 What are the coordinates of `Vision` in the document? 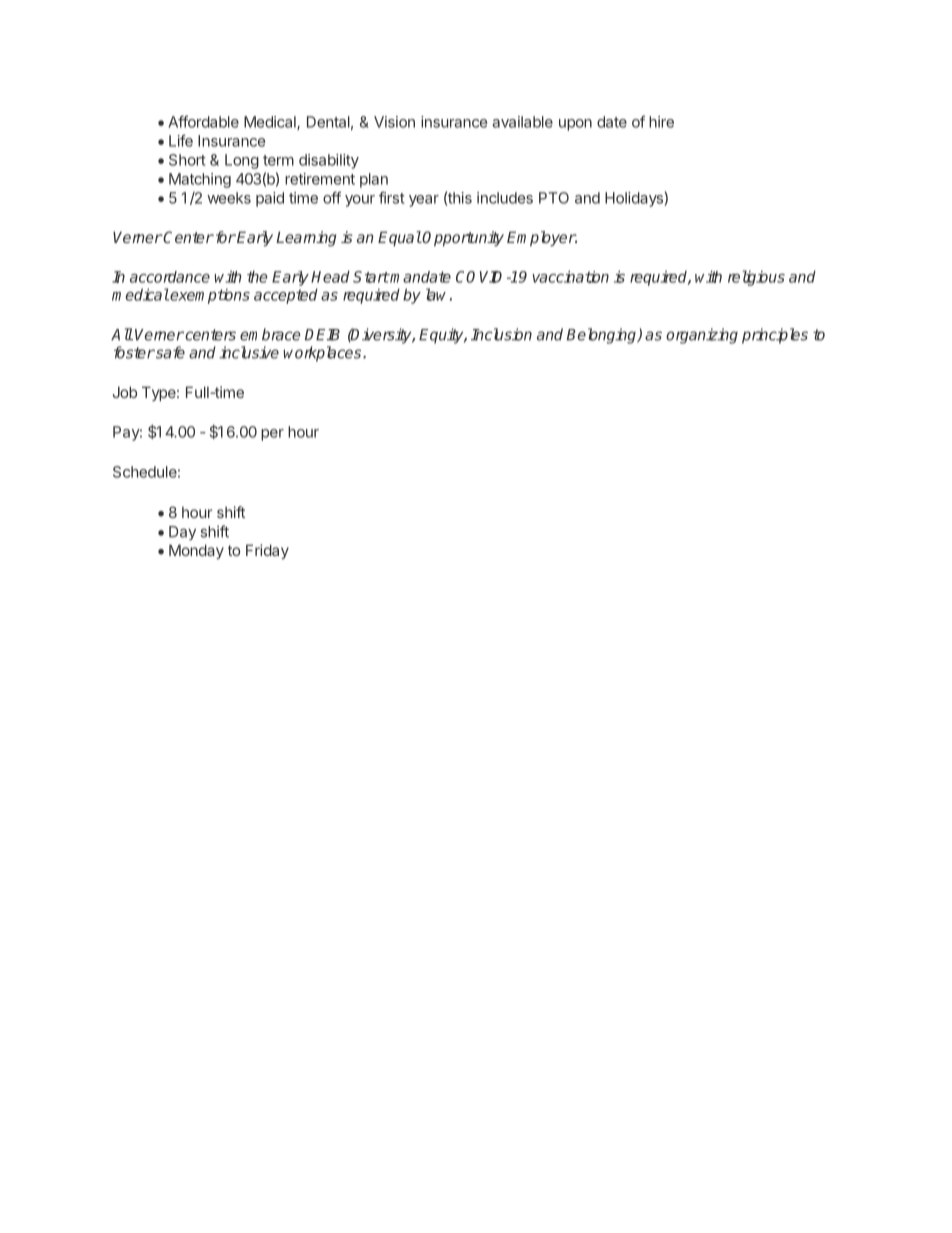 It's located at (394, 122).
